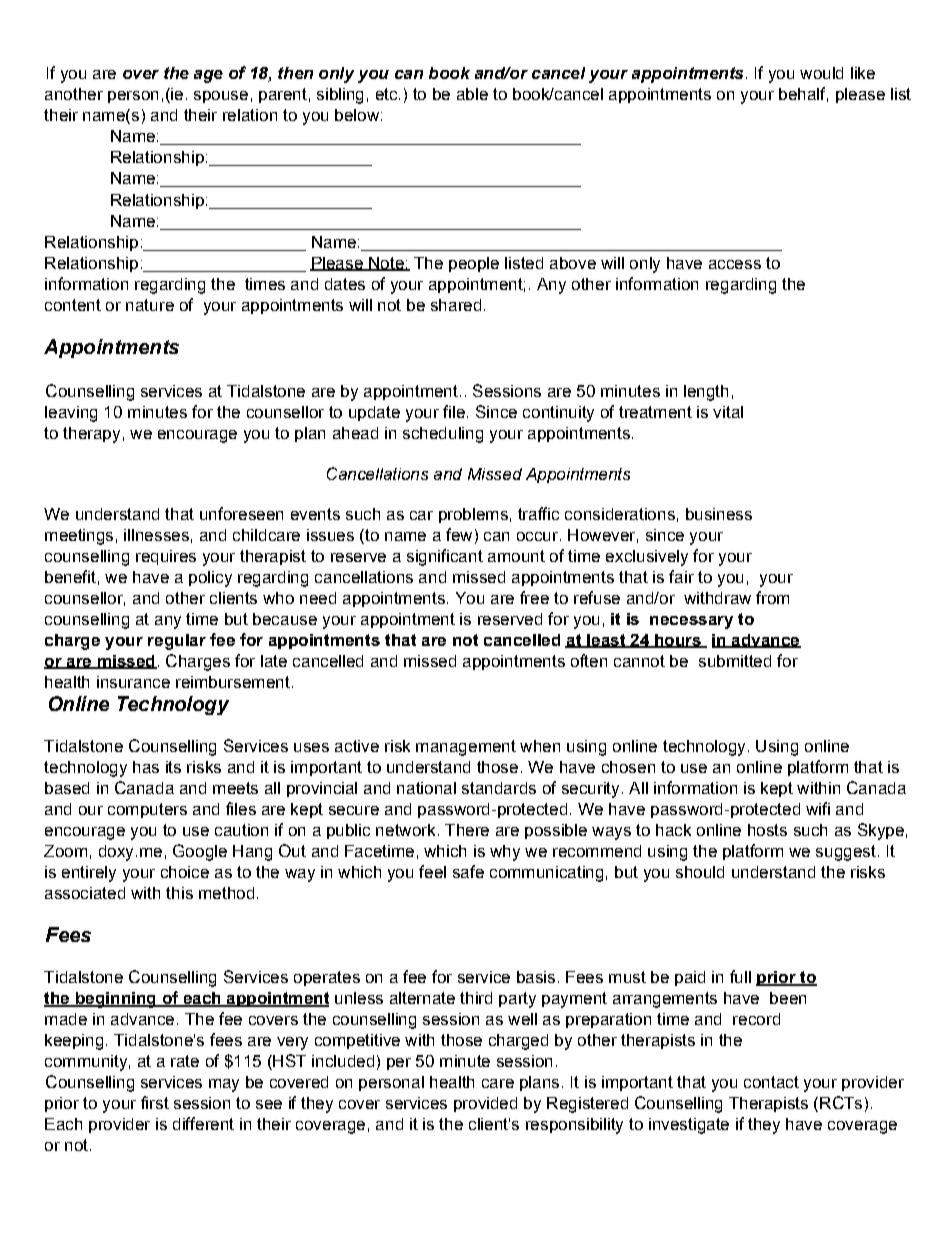 This page has width=952, height=1233. What do you see at coordinates (767, 830) in the page?
I see `hosts` at bounding box center [767, 830].
